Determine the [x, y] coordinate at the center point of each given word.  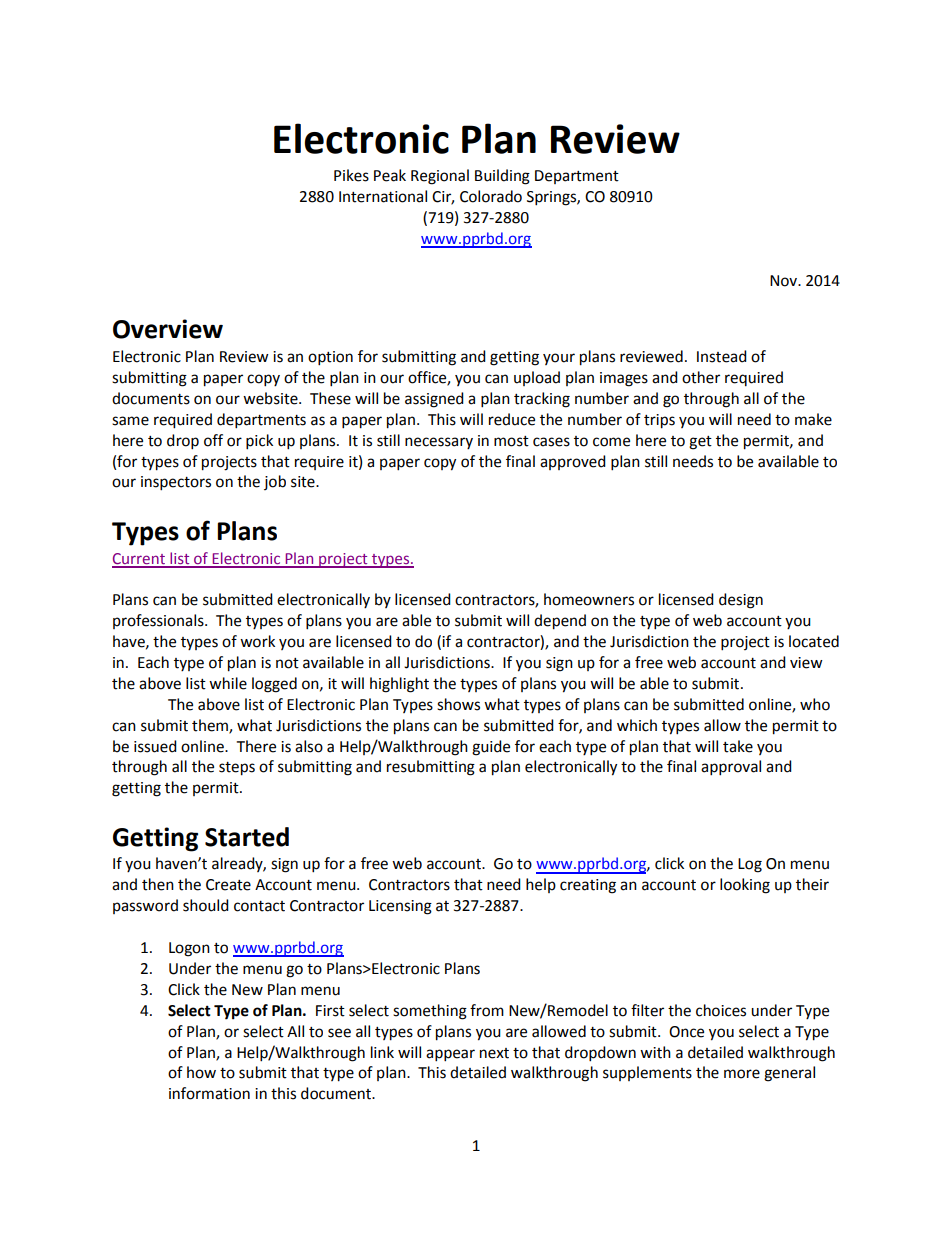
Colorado [491, 196]
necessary [439, 443]
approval [731, 768]
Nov [784, 281]
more [742, 1074]
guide [491, 748]
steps [237, 769]
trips [659, 421]
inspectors [176, 483]
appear [450, 1055]
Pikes [351, 175]
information [209, 1093]
